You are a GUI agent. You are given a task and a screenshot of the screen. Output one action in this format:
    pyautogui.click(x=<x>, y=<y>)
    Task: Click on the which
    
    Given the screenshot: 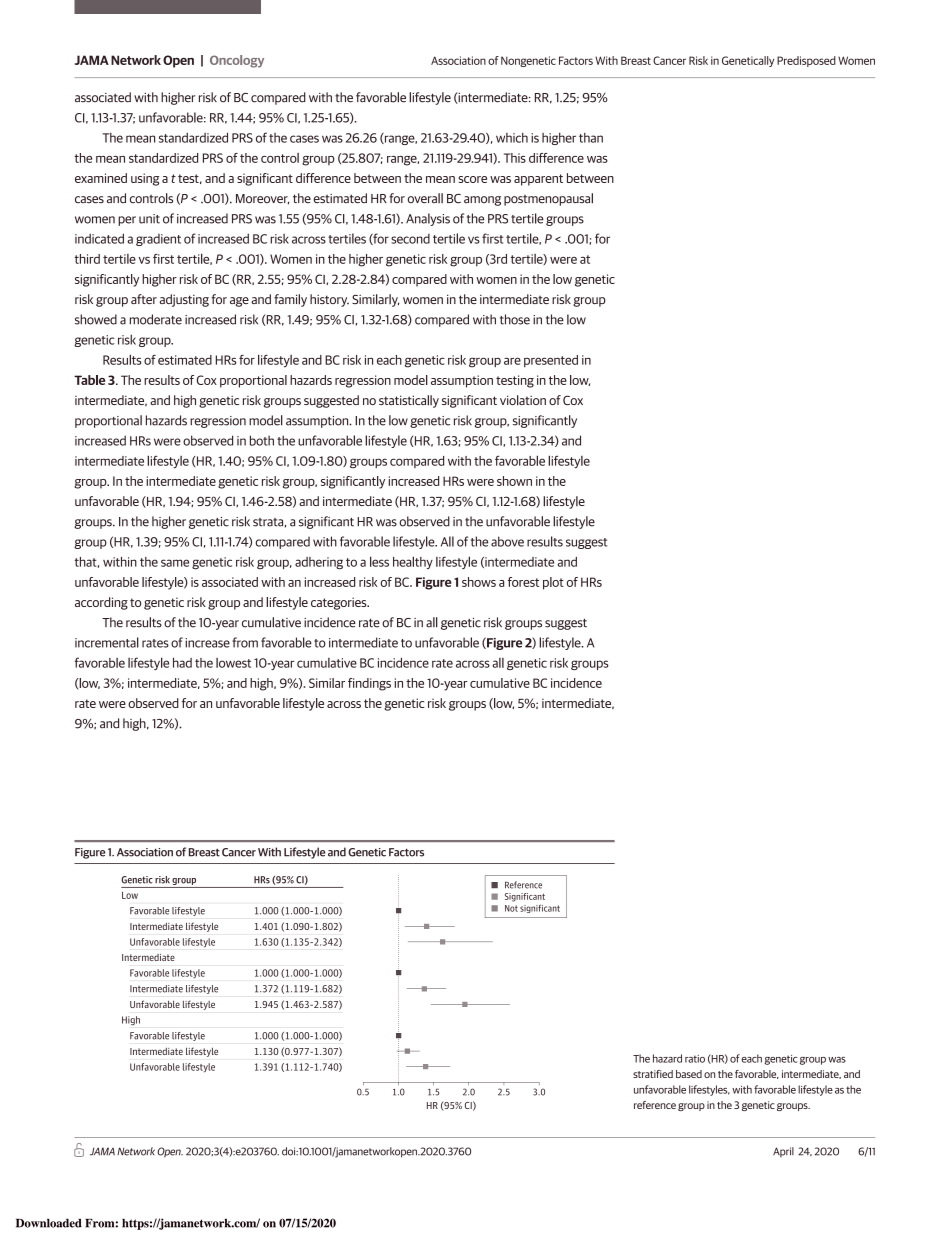 What is the action you would take?
    pyautogui.click(x=512, y=138)
